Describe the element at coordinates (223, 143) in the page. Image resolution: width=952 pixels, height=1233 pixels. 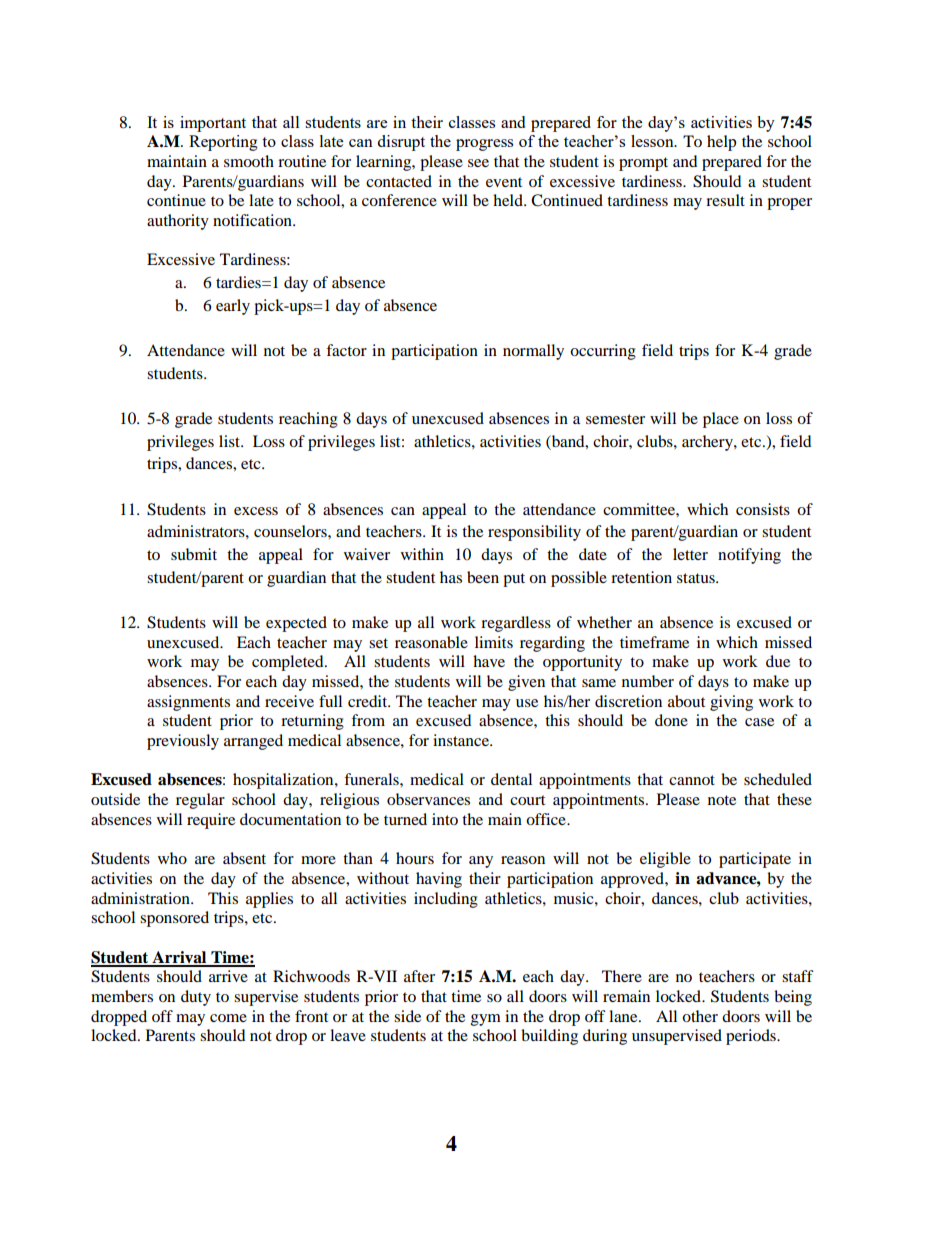
I see `Reporting` at that location.
